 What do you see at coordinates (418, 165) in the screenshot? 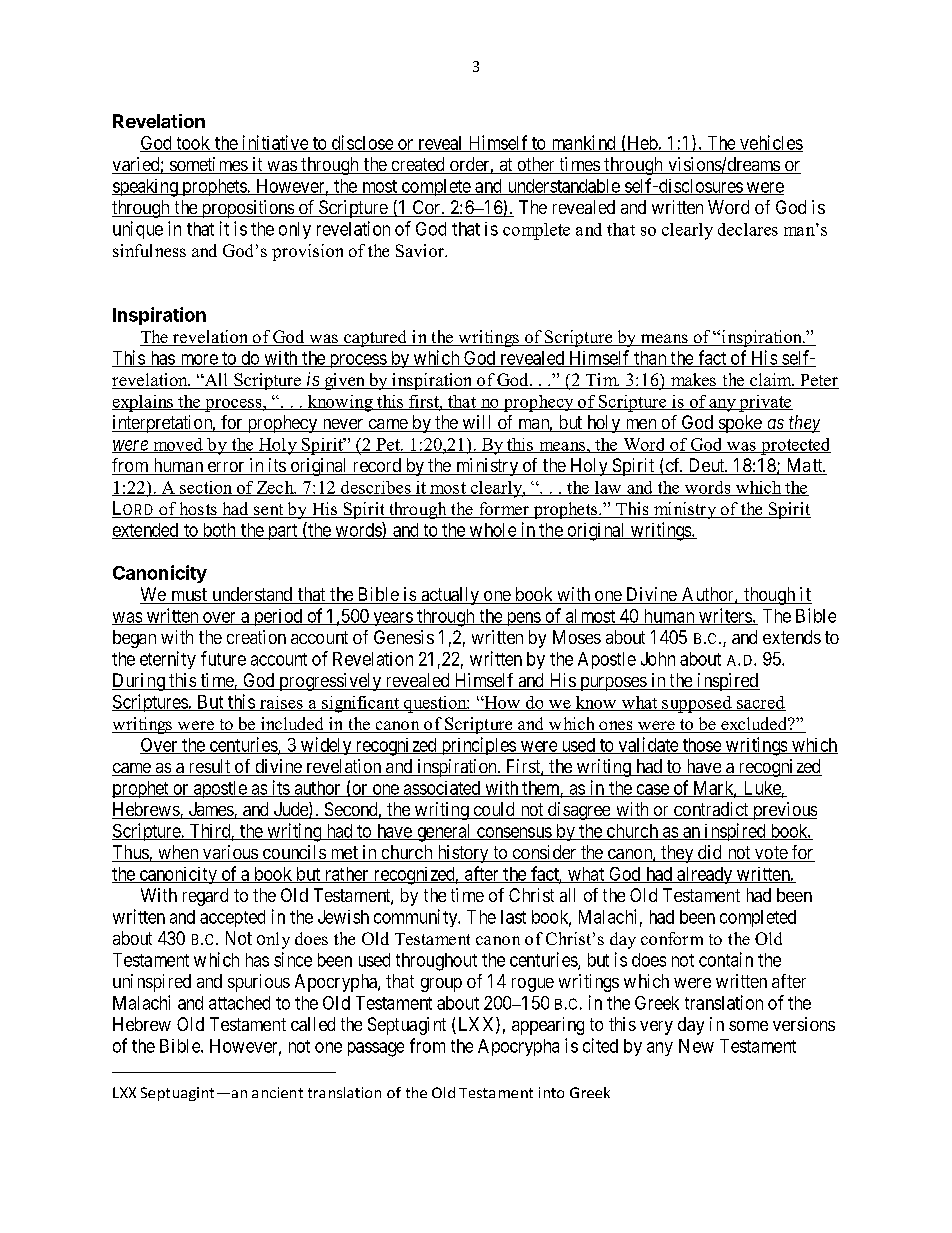
I see `created` at bounding box center [418, 165].
